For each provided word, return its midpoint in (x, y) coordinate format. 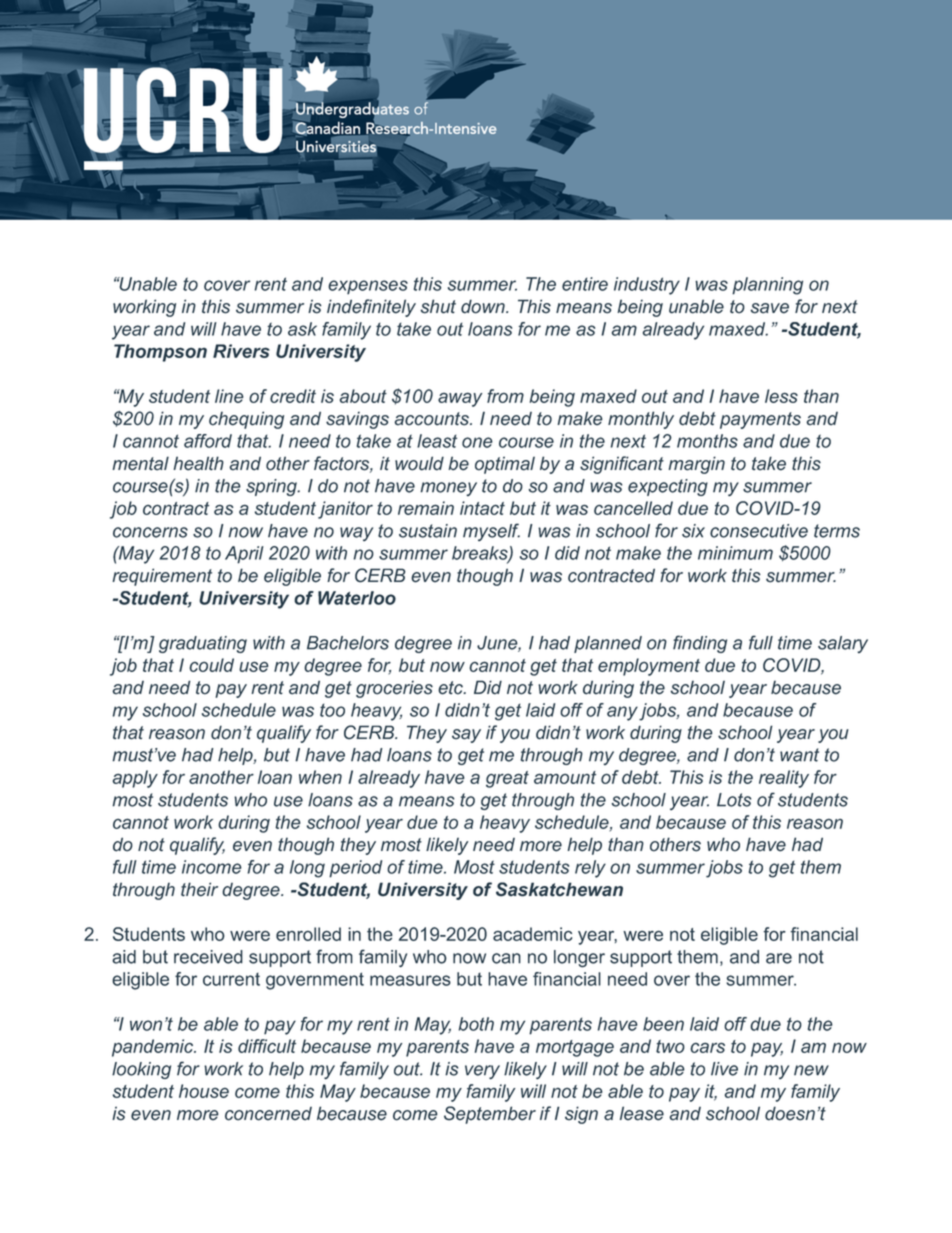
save (769, 308)
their (199, 889)
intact (482, 508)
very (482, 1072)
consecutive (759, 531)
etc (451, 688)
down (484, 306)
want (799, 755)
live (724, 1069)
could (212, 665)
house (204, 1091)
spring (272, 487)
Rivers (241, 351)
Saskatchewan (559, 889)
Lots (734, 800)
